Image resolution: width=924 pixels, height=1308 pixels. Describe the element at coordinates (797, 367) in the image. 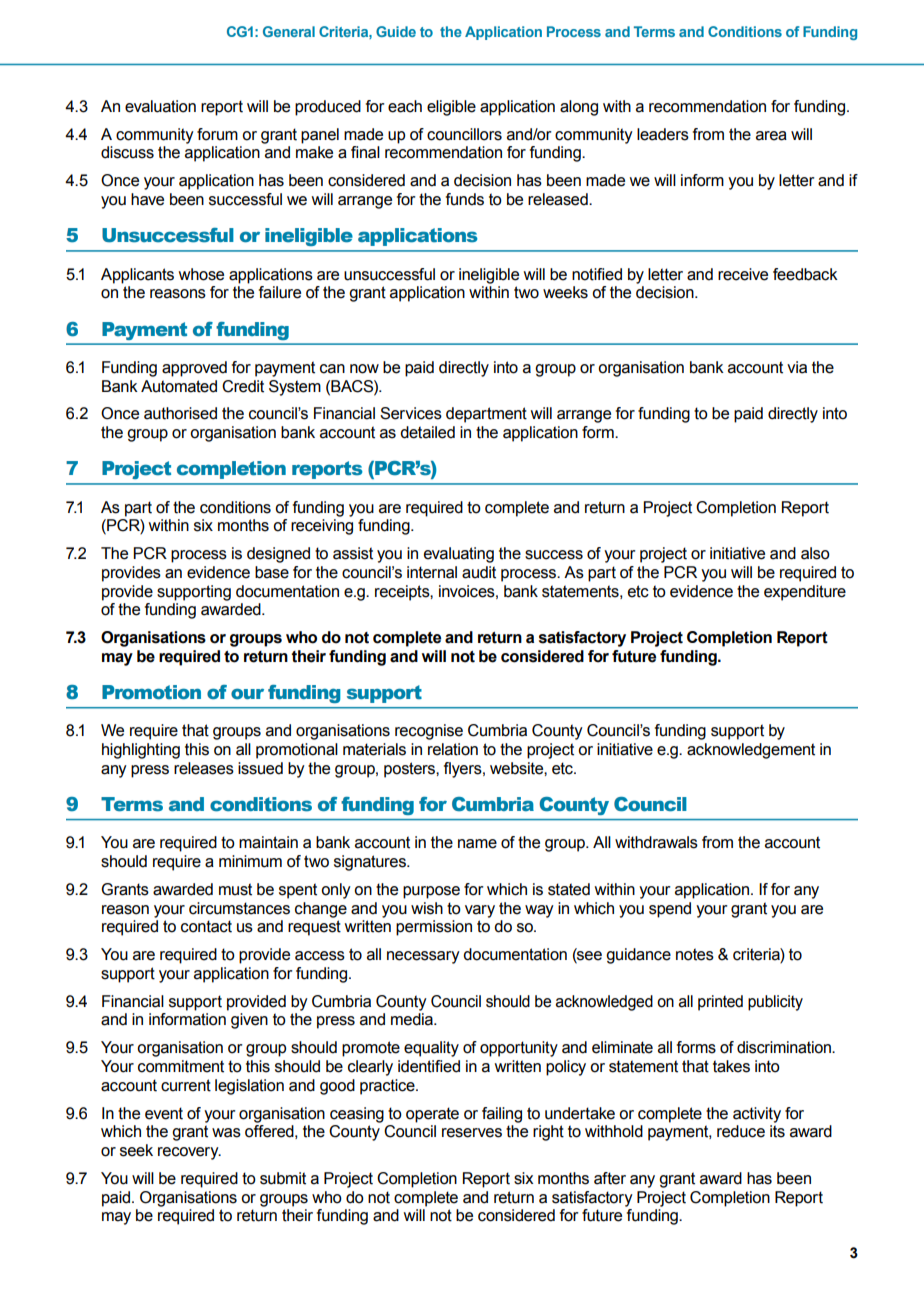

I see `via` at that location.
